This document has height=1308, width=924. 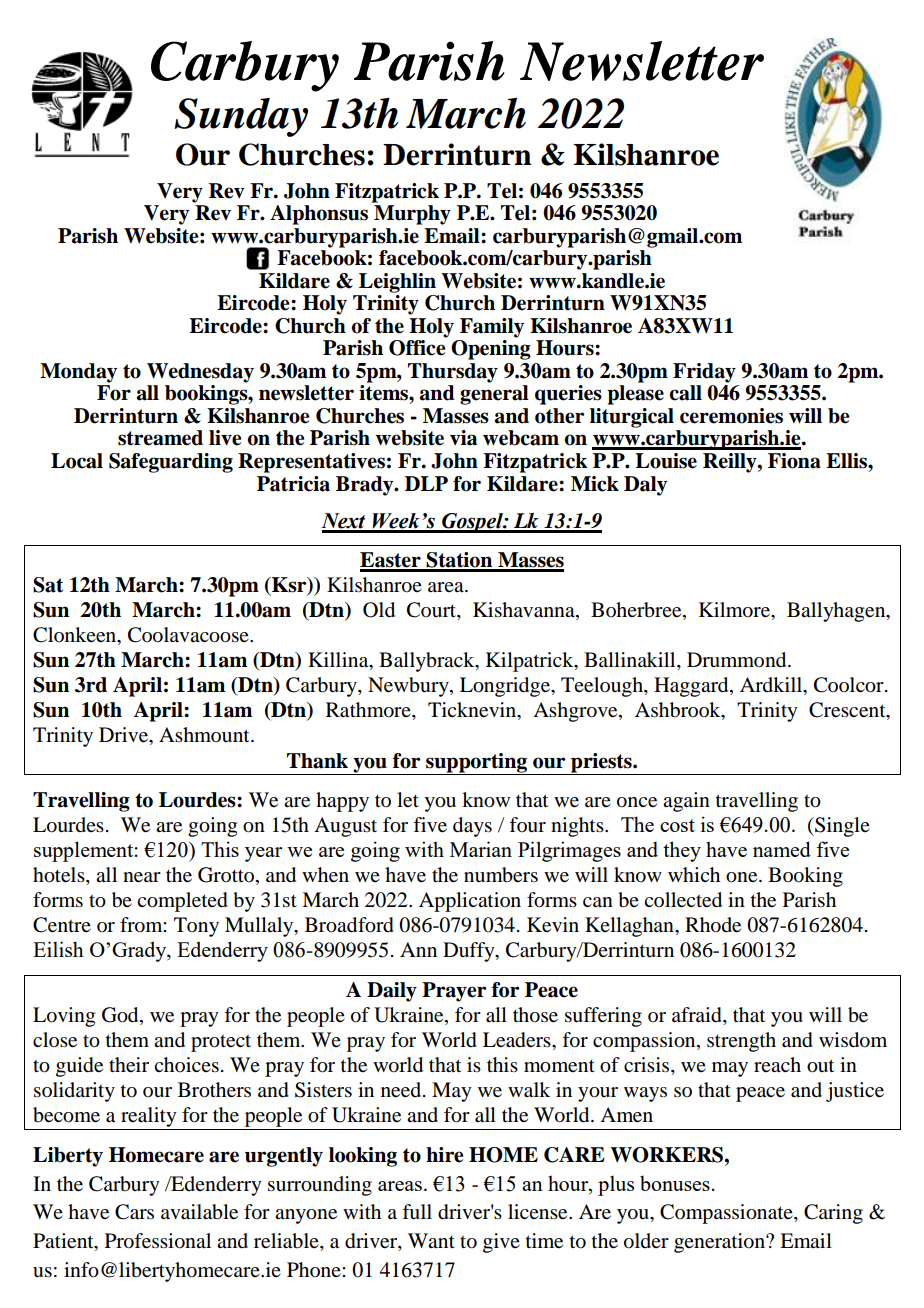 I want to click on Murphy, so click(x=412, y=215).
